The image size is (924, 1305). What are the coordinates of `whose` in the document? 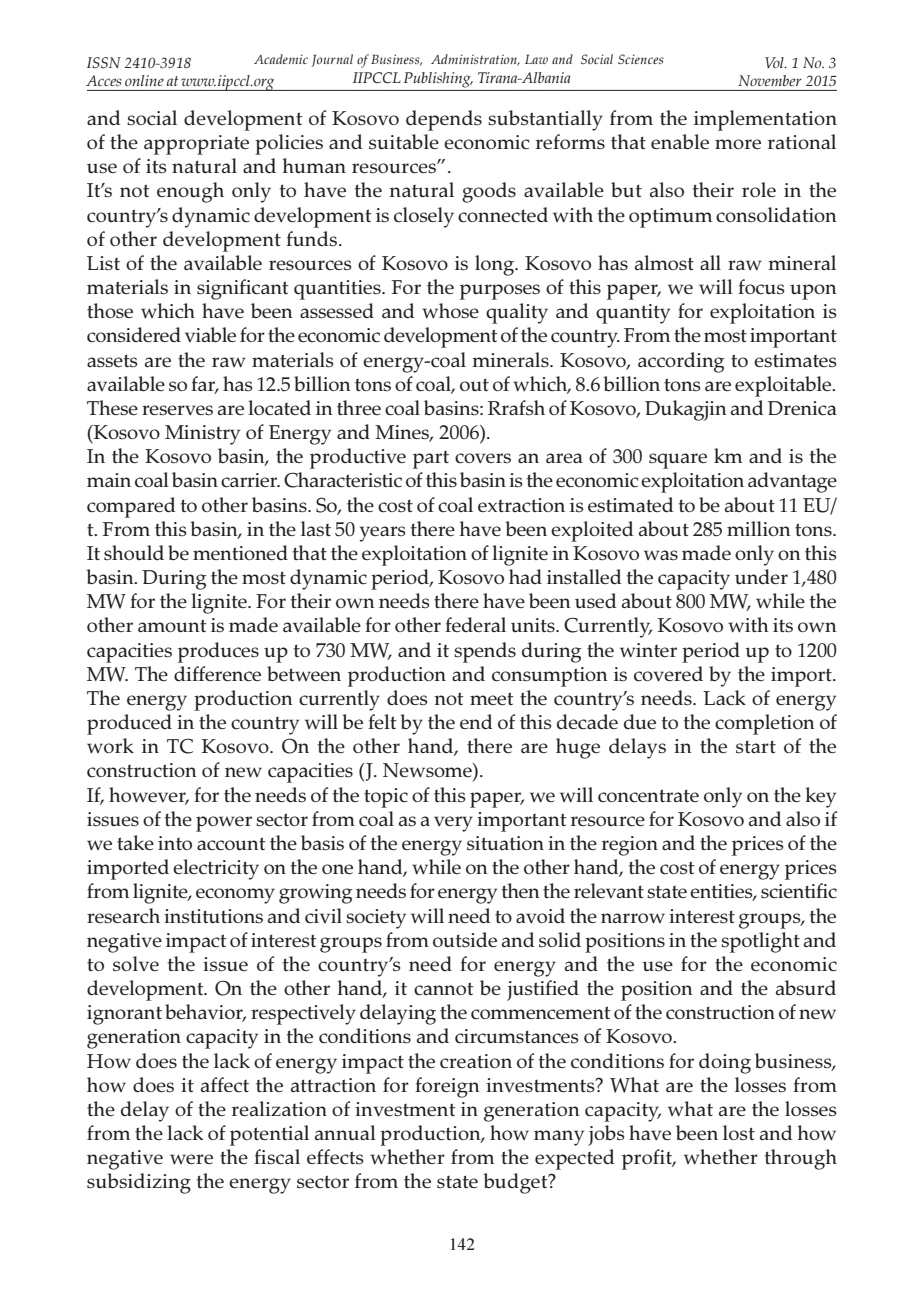 It's located at (450, 311).
